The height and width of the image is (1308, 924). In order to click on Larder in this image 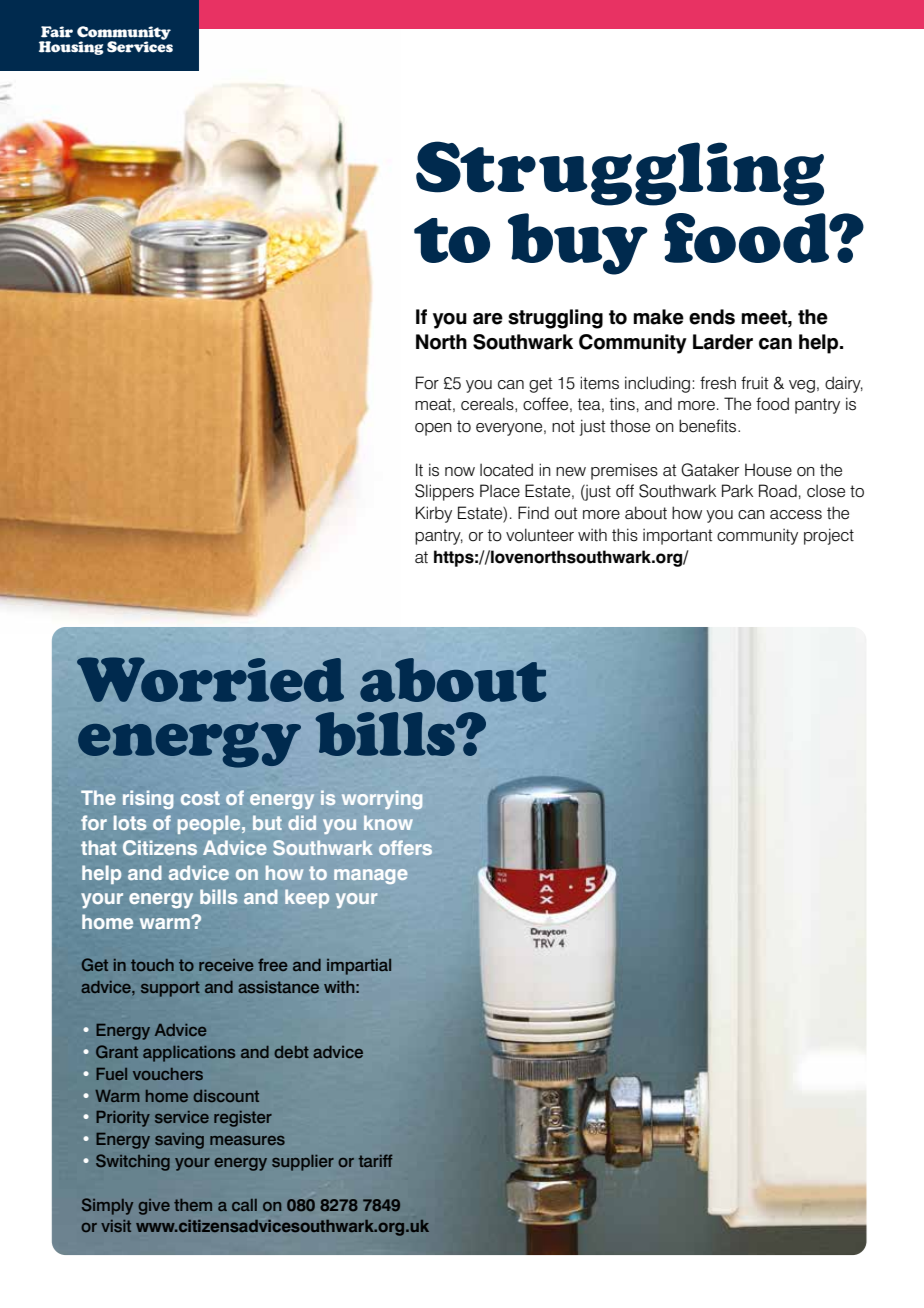, I will do `click(723, 342)`.
